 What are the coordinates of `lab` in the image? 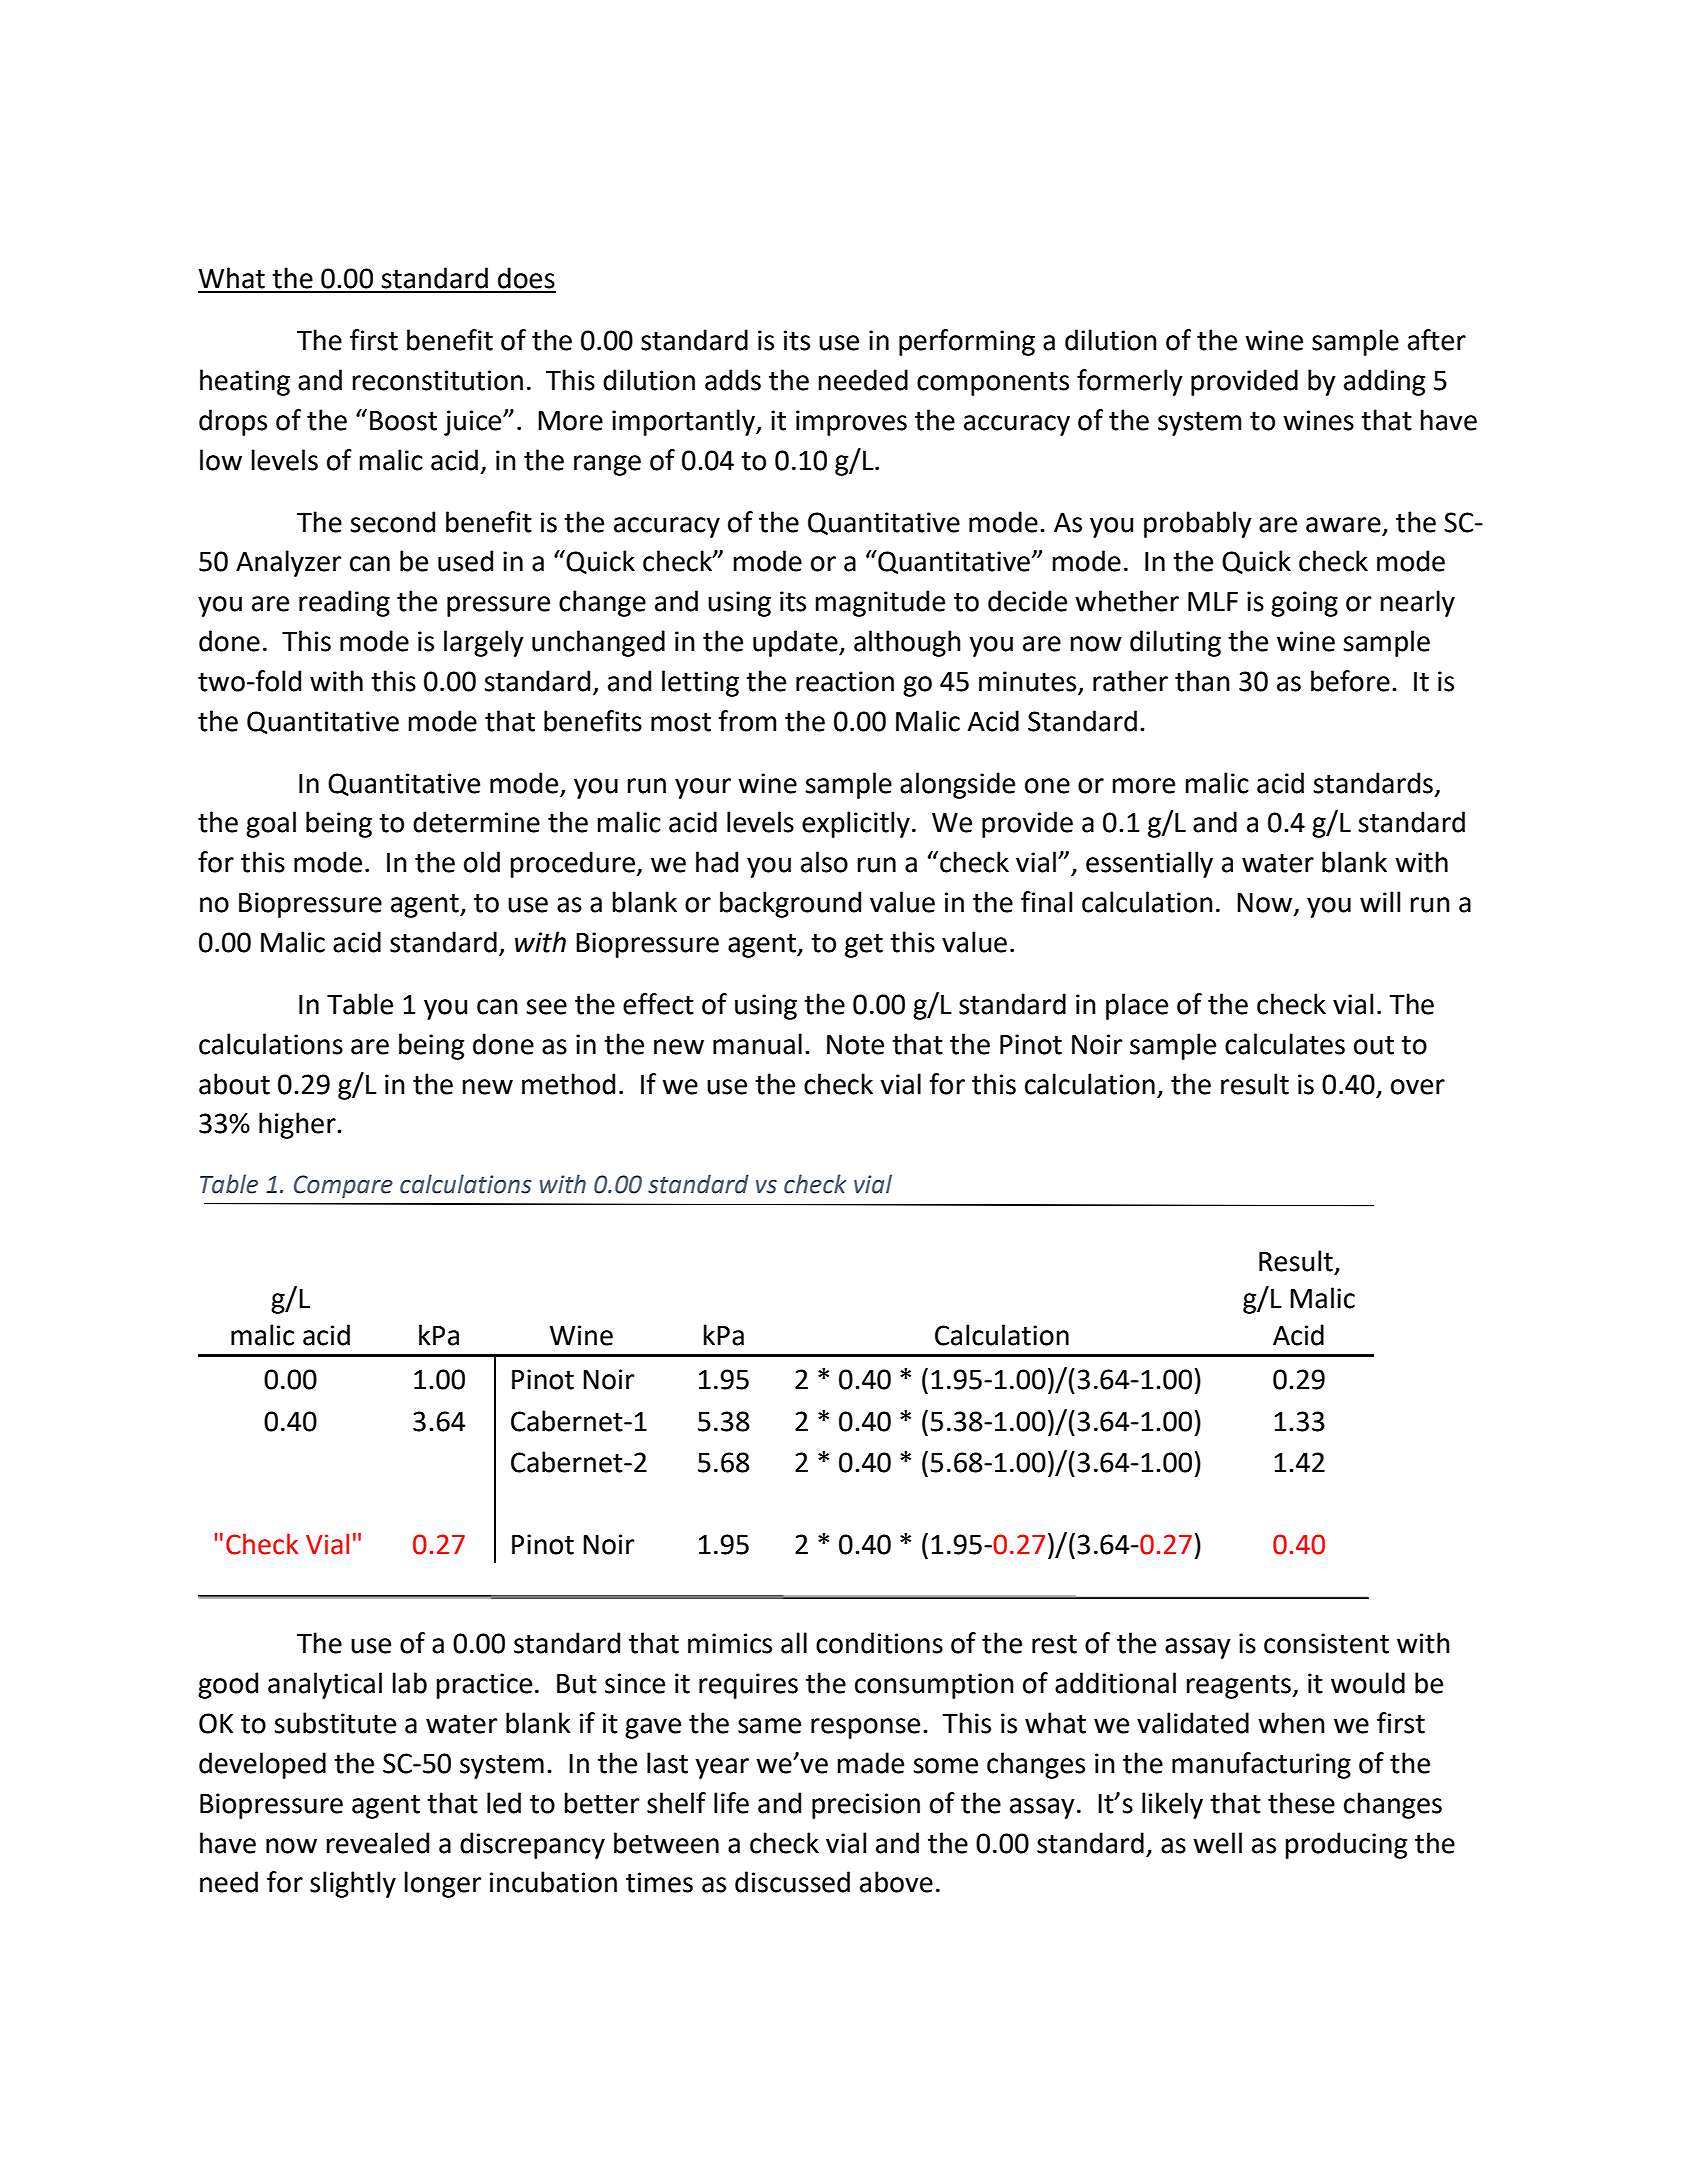 It's located at (409, 1683).
